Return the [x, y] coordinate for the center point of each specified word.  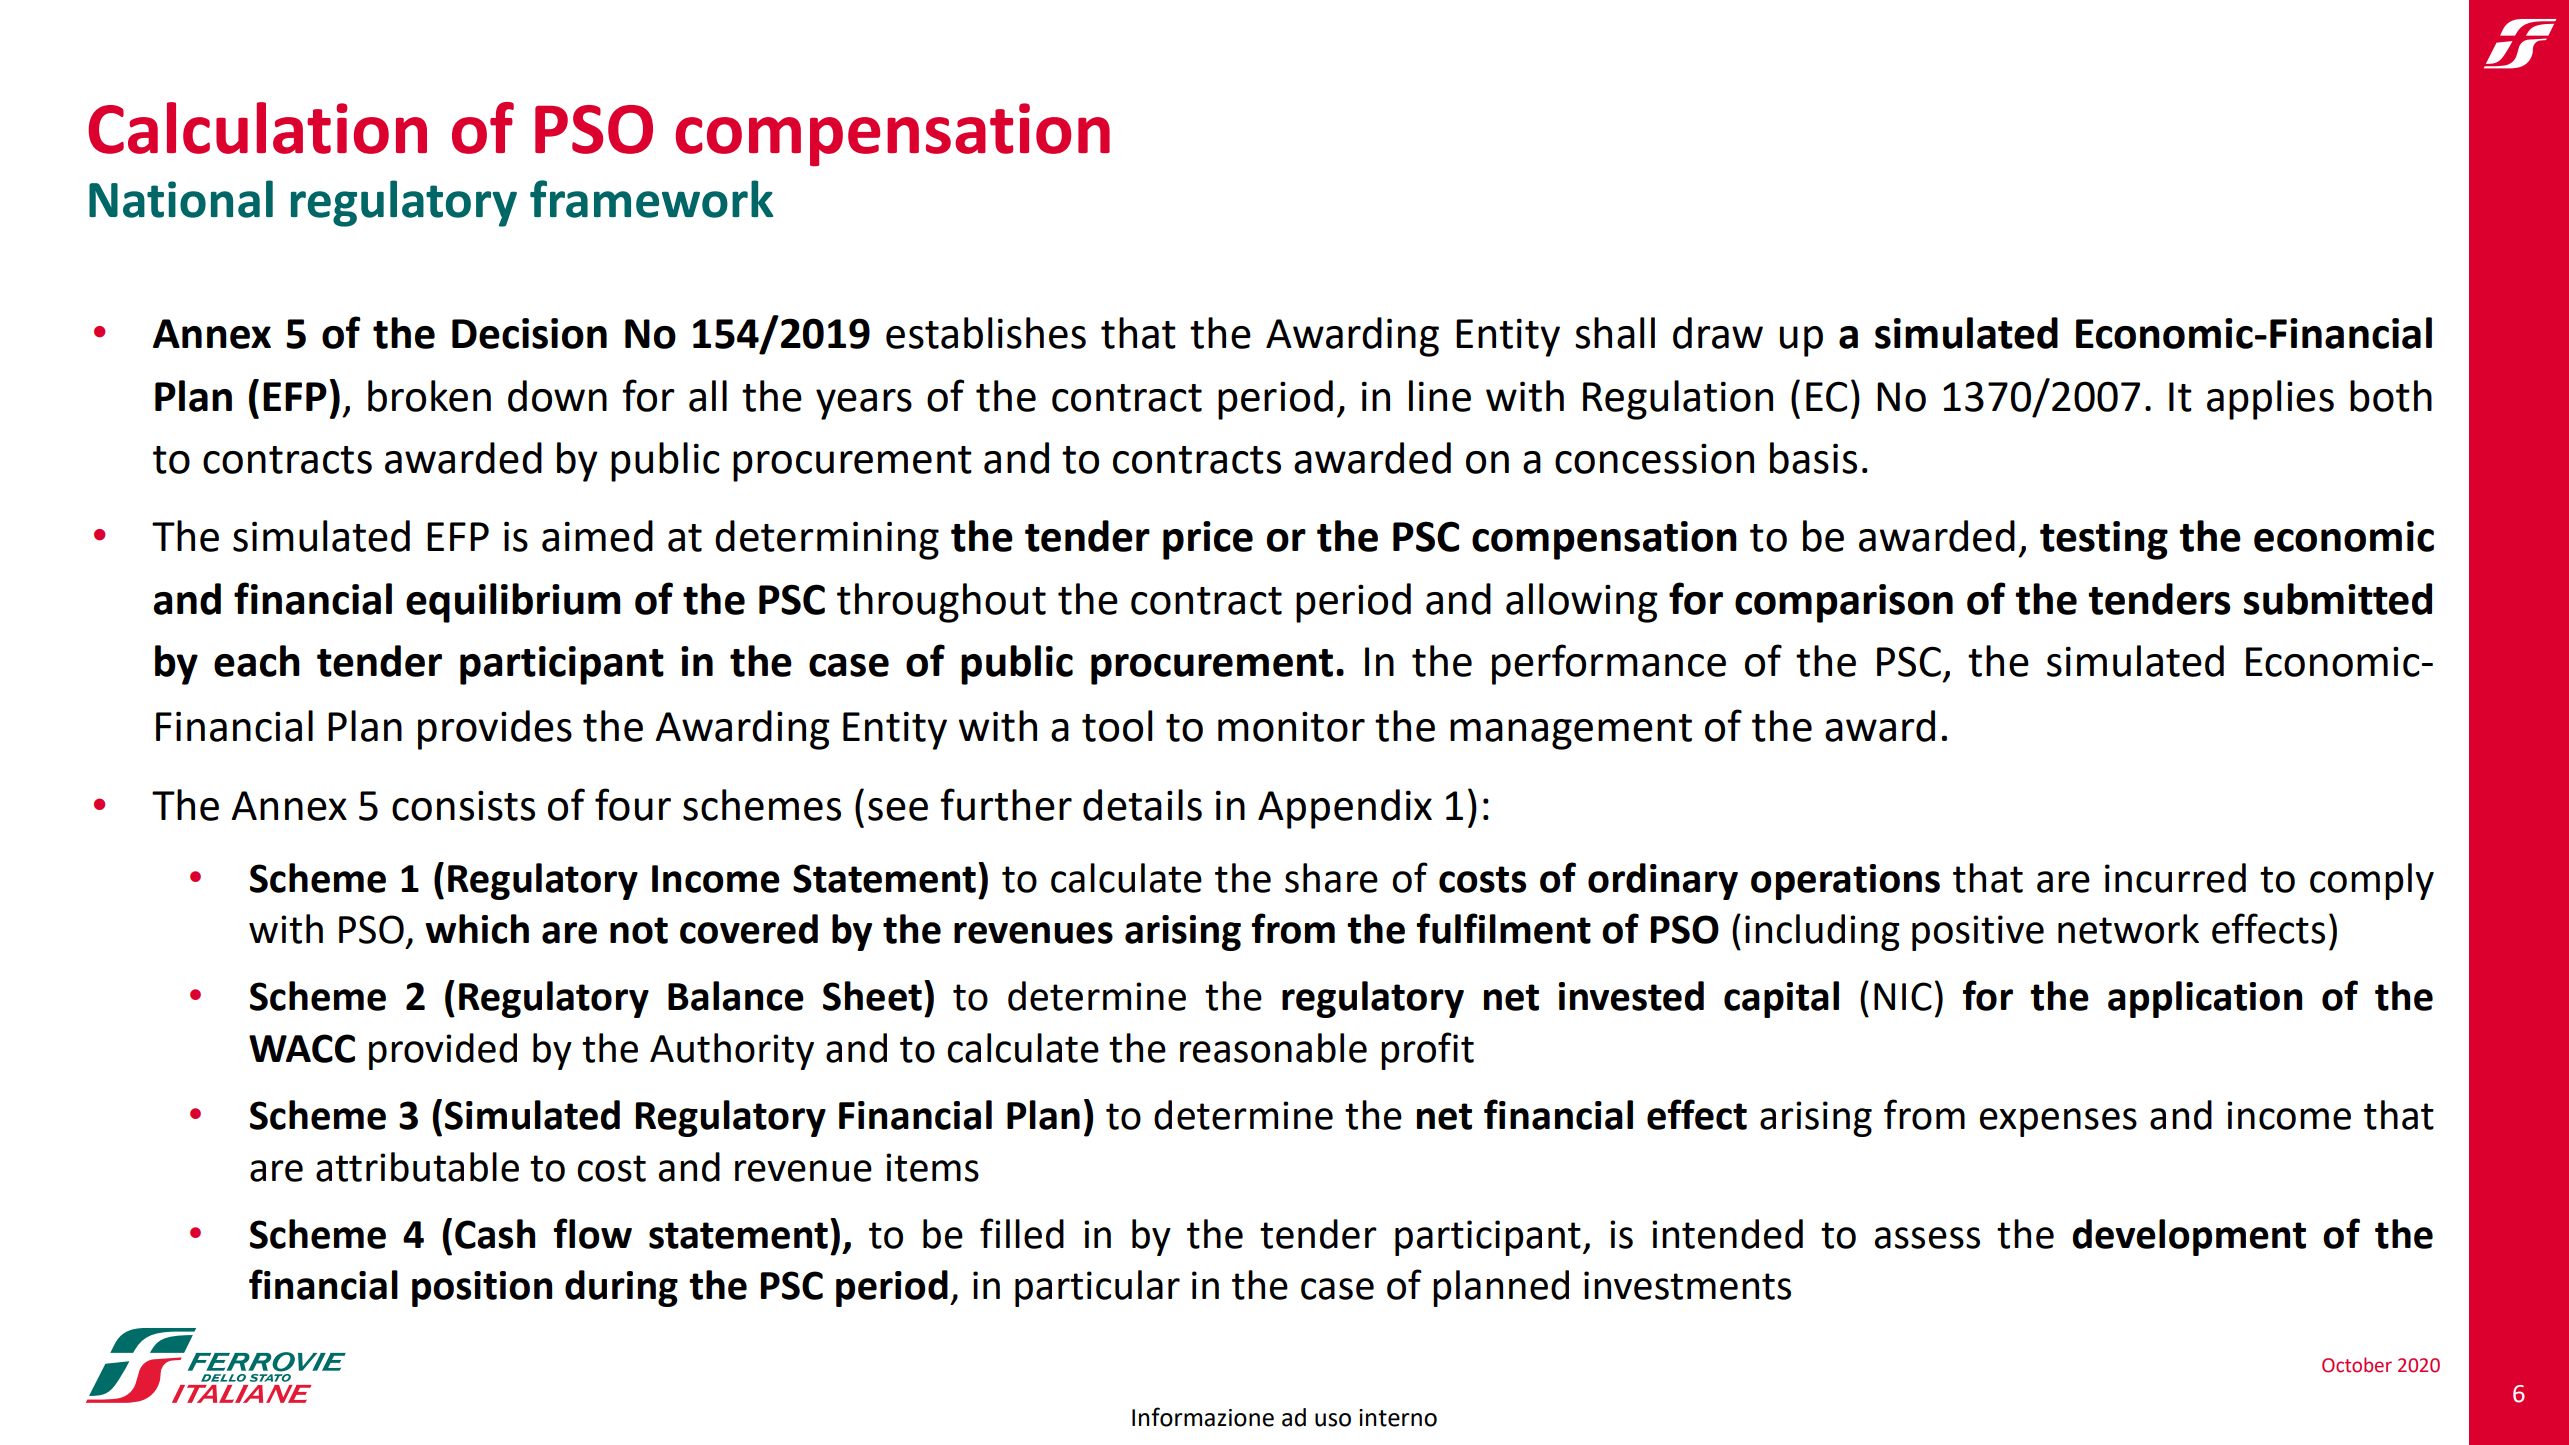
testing [2104, 540]
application [2205, 999]
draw [1718, 333]
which [477, 929]
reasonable [1273, 1048]
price [1208, 540]
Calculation [258, 128]
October [2357, 1365]
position [482, 1289]
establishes [986, 333]
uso [1333, 1420]
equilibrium [513, 603]
